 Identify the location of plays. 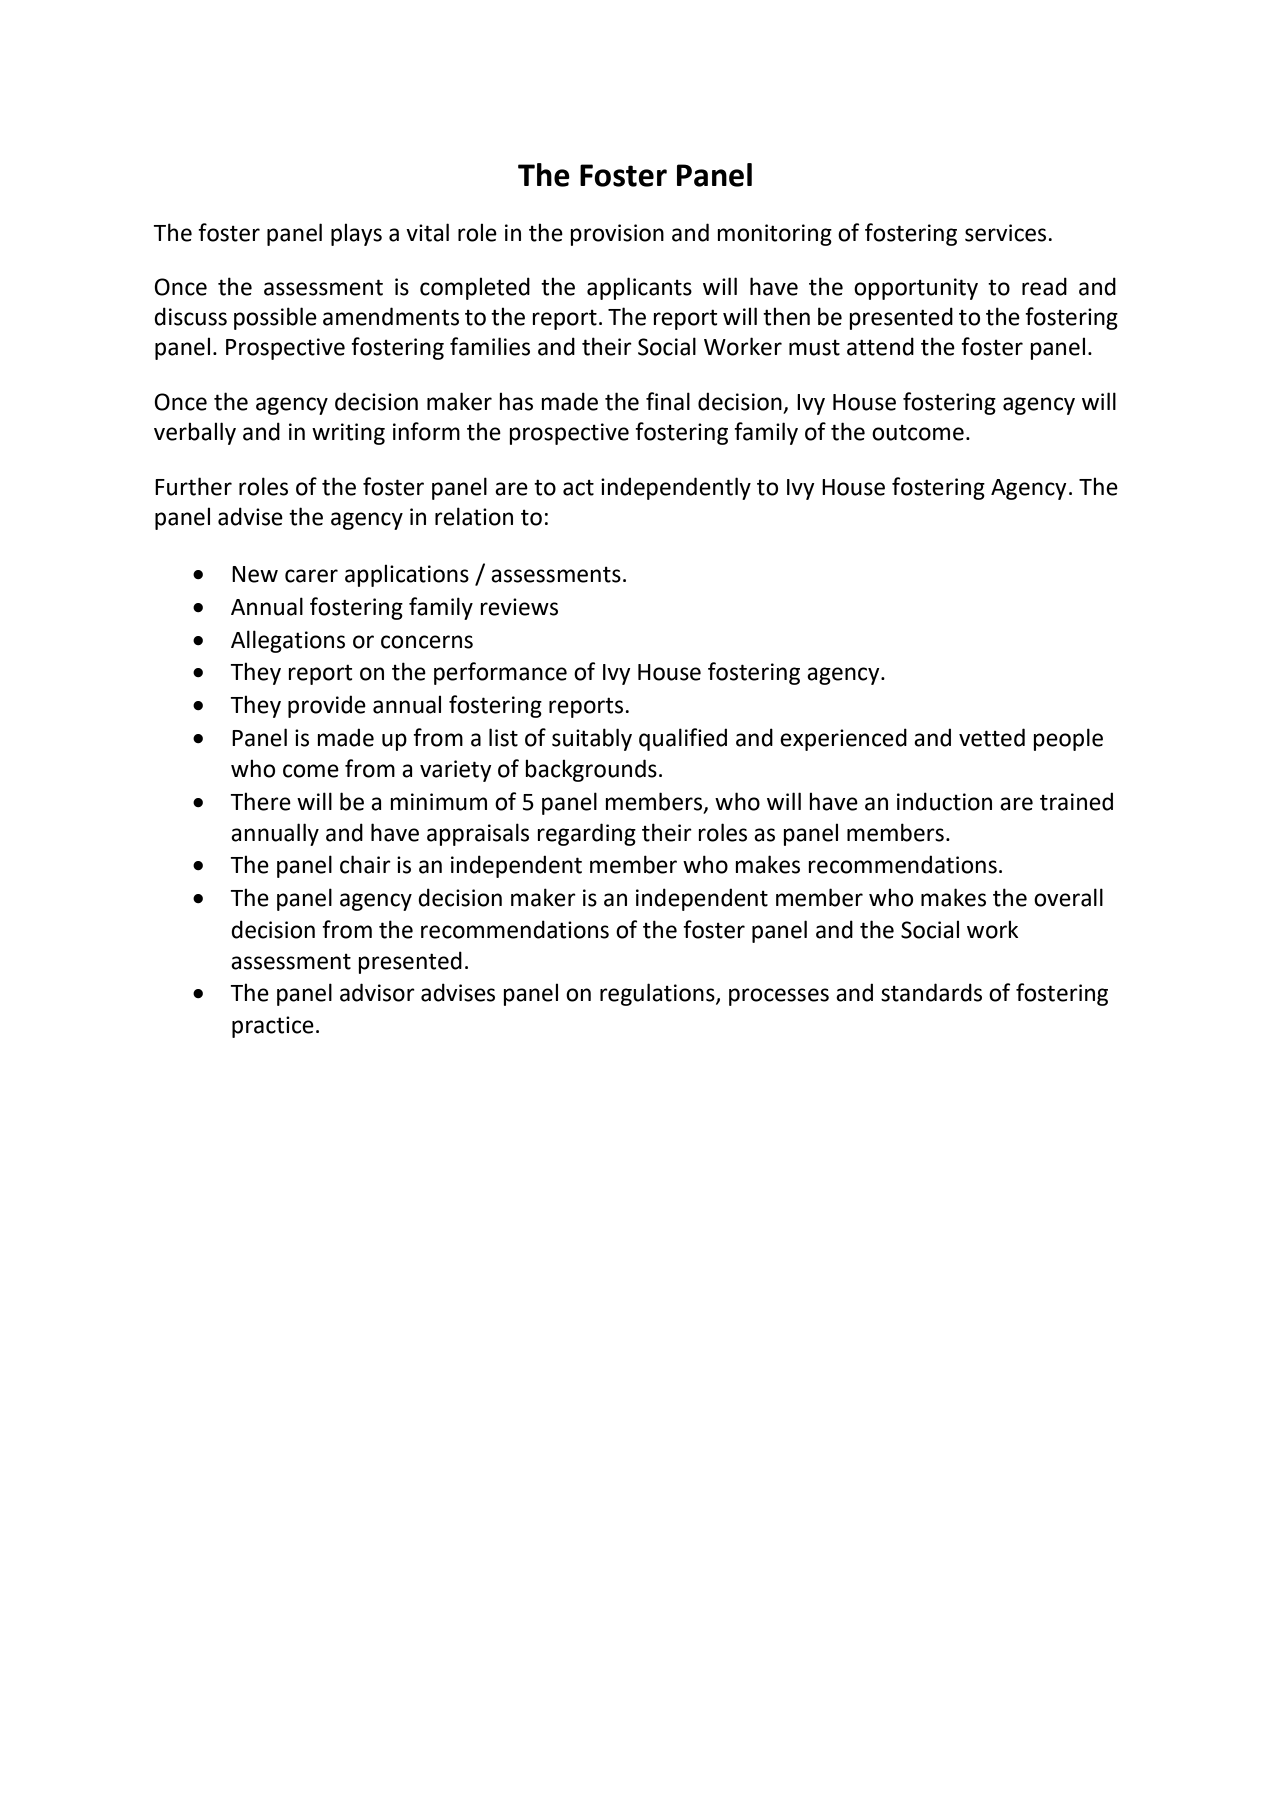
(356, 234).
